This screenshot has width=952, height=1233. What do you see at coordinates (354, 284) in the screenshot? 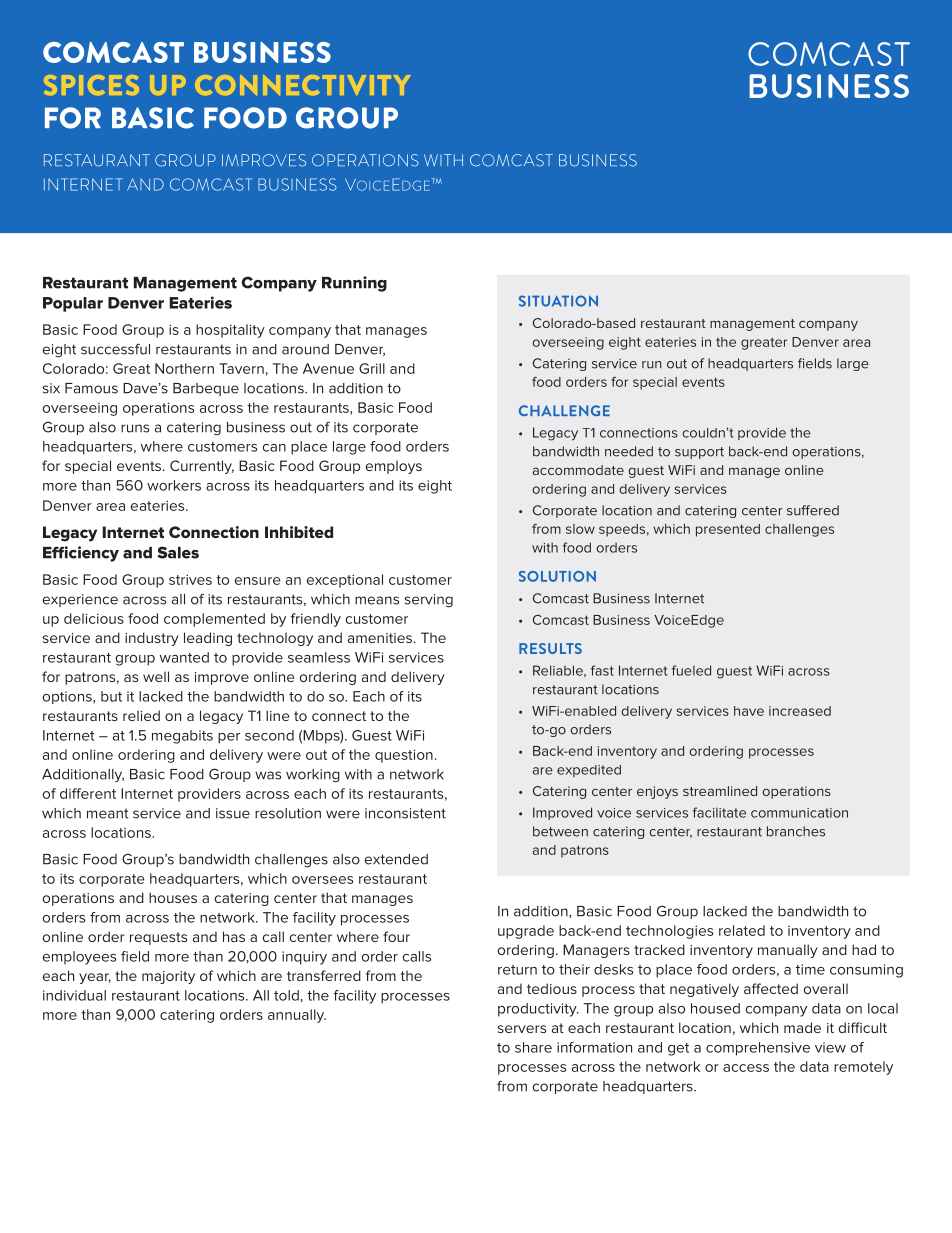
I see `Running` at bounding box center [354, 284].
